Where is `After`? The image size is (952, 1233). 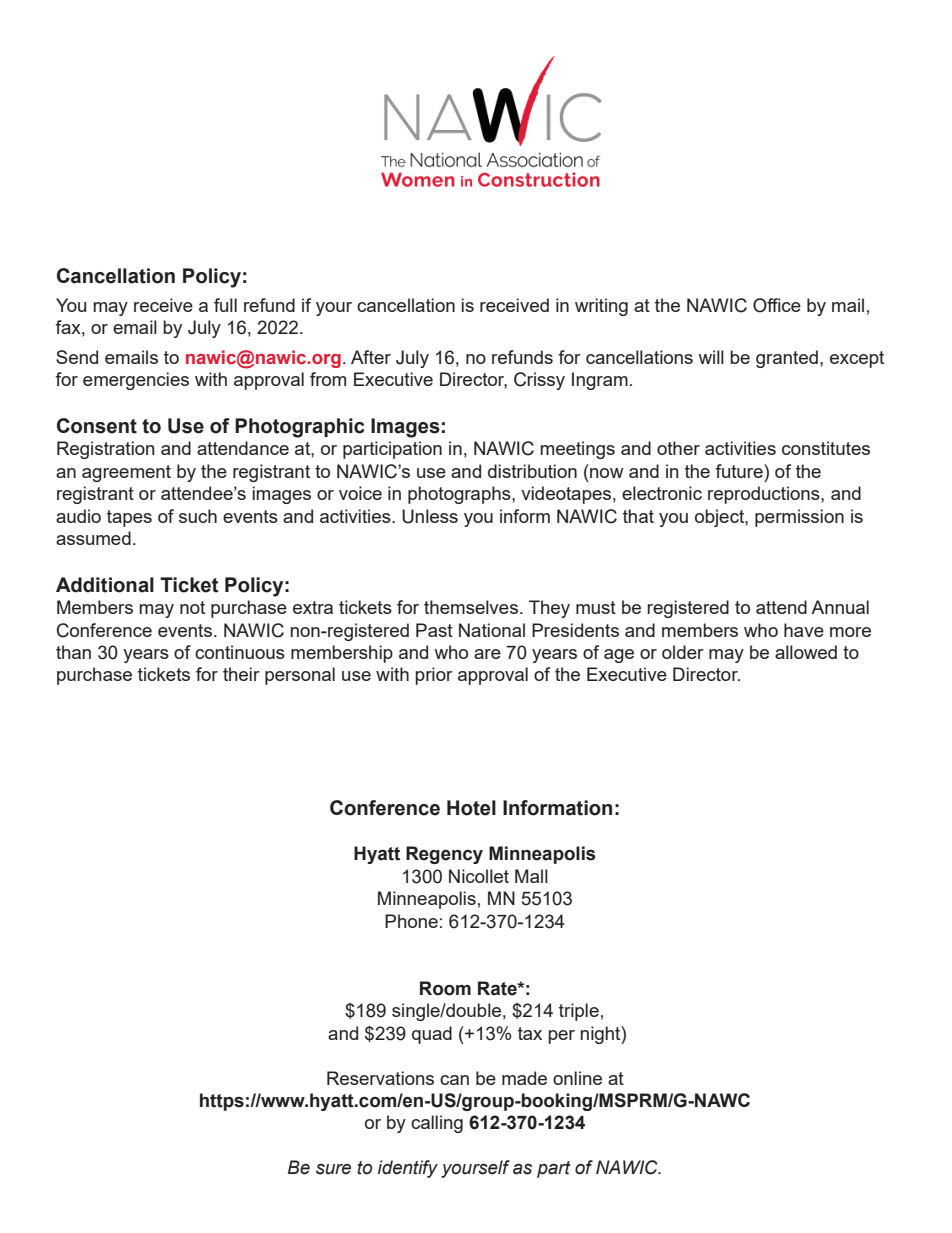 After is located at coordinates (371, 357).
